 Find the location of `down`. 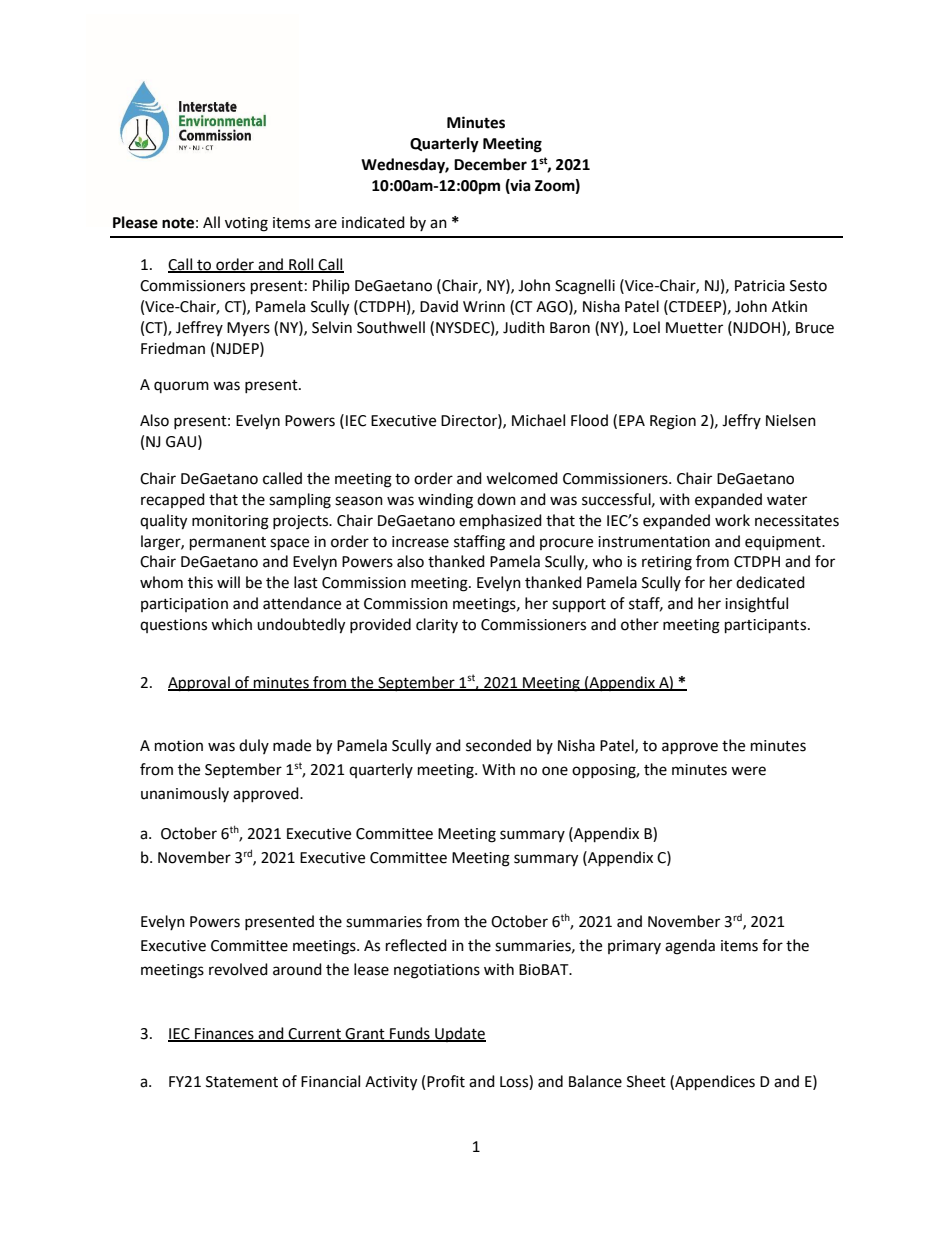

down is located at coordinates (496, 499).
